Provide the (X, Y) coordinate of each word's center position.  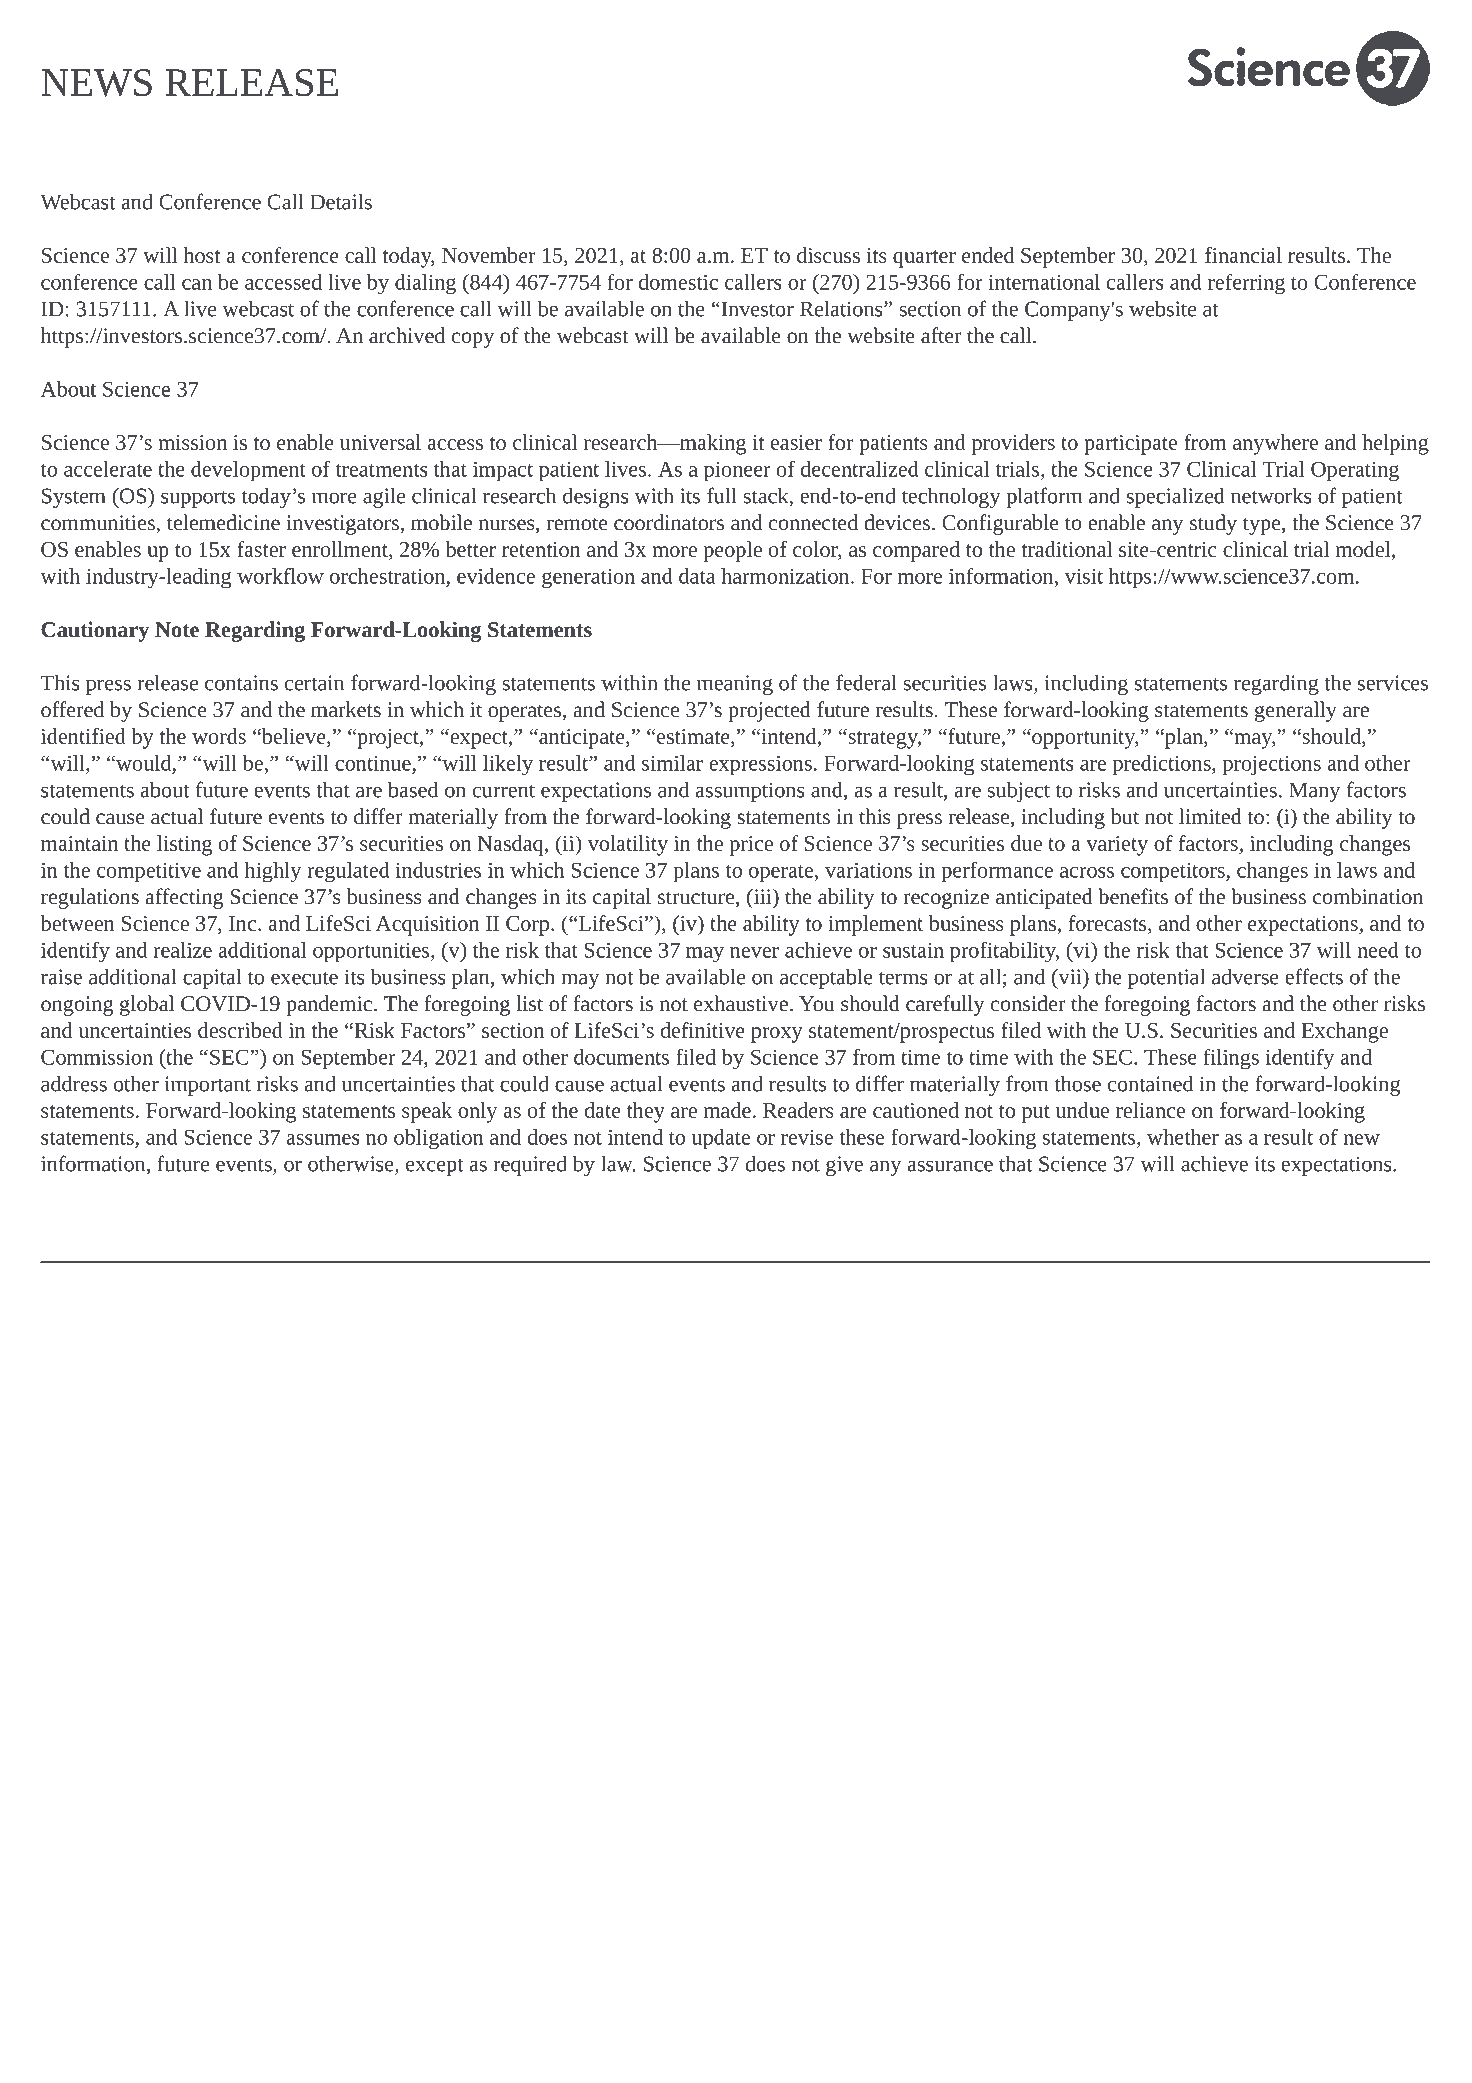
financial (1243, 255)
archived (407, 335)
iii (762, 896)
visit (1084, 576)
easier (796, 442)
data (697, 576)
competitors (1174, 873)
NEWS (96, 83)
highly (273, 872)
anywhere (1275, 444)
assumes (323, 1139)
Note (177, 629)
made (727, 1110)
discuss (828, 255)
